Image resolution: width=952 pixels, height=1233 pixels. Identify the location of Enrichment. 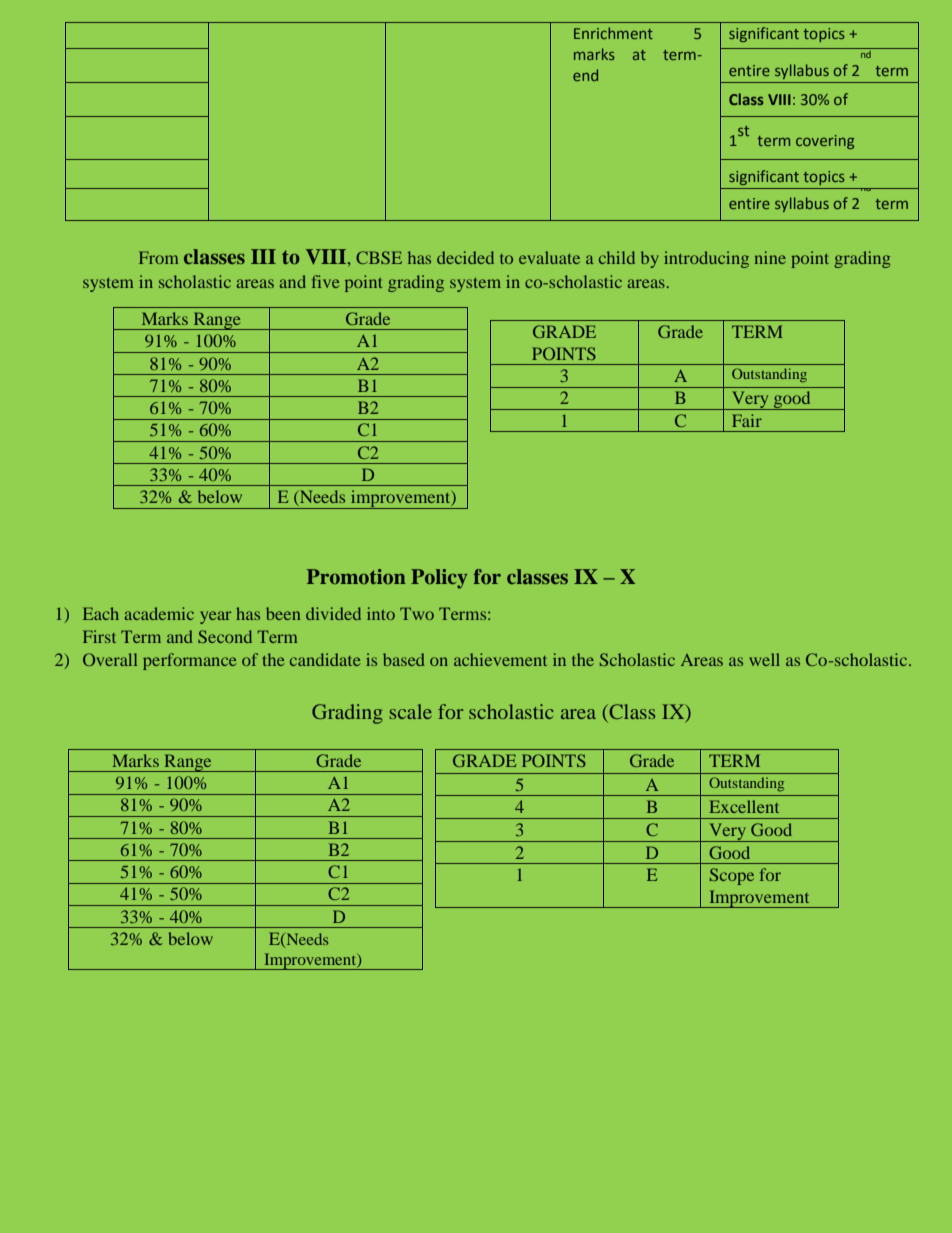
(613, 33).
